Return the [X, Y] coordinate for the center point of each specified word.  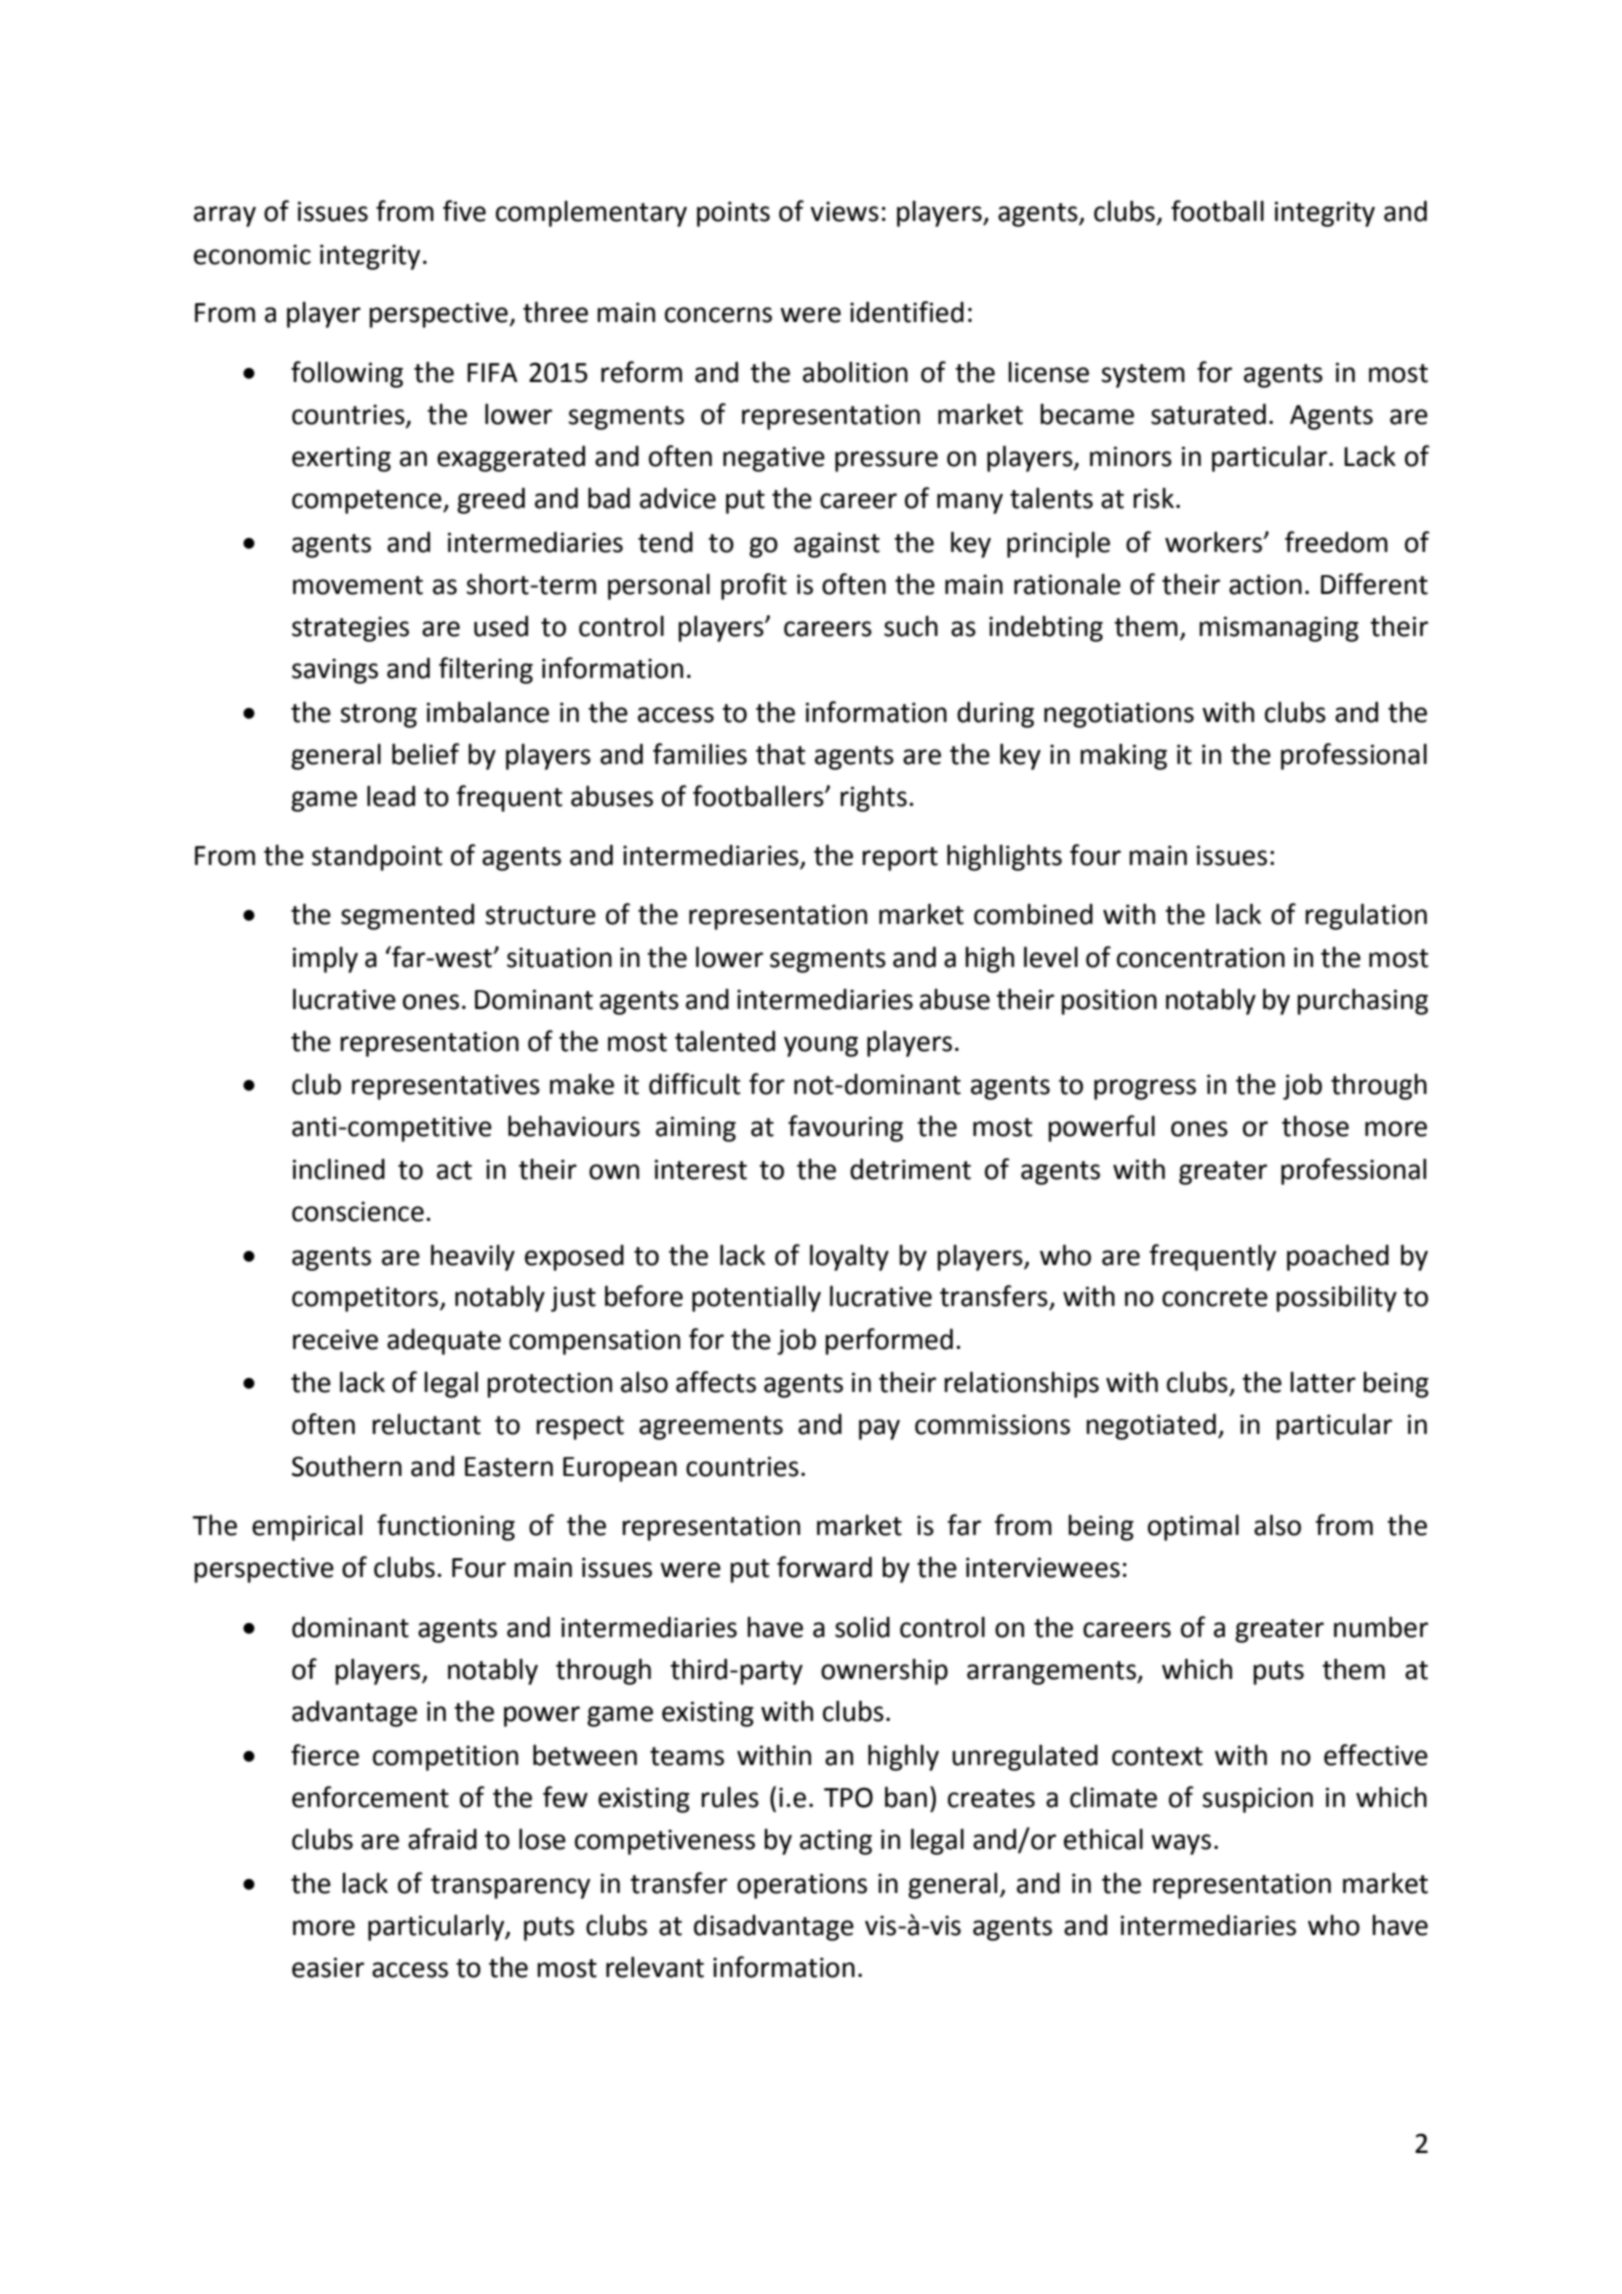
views [844, 211]
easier [328, 1967]
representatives [446, 1087]
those [1315, 1126]
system [1143, 376]
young [821, 1046]
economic [252, 254]
